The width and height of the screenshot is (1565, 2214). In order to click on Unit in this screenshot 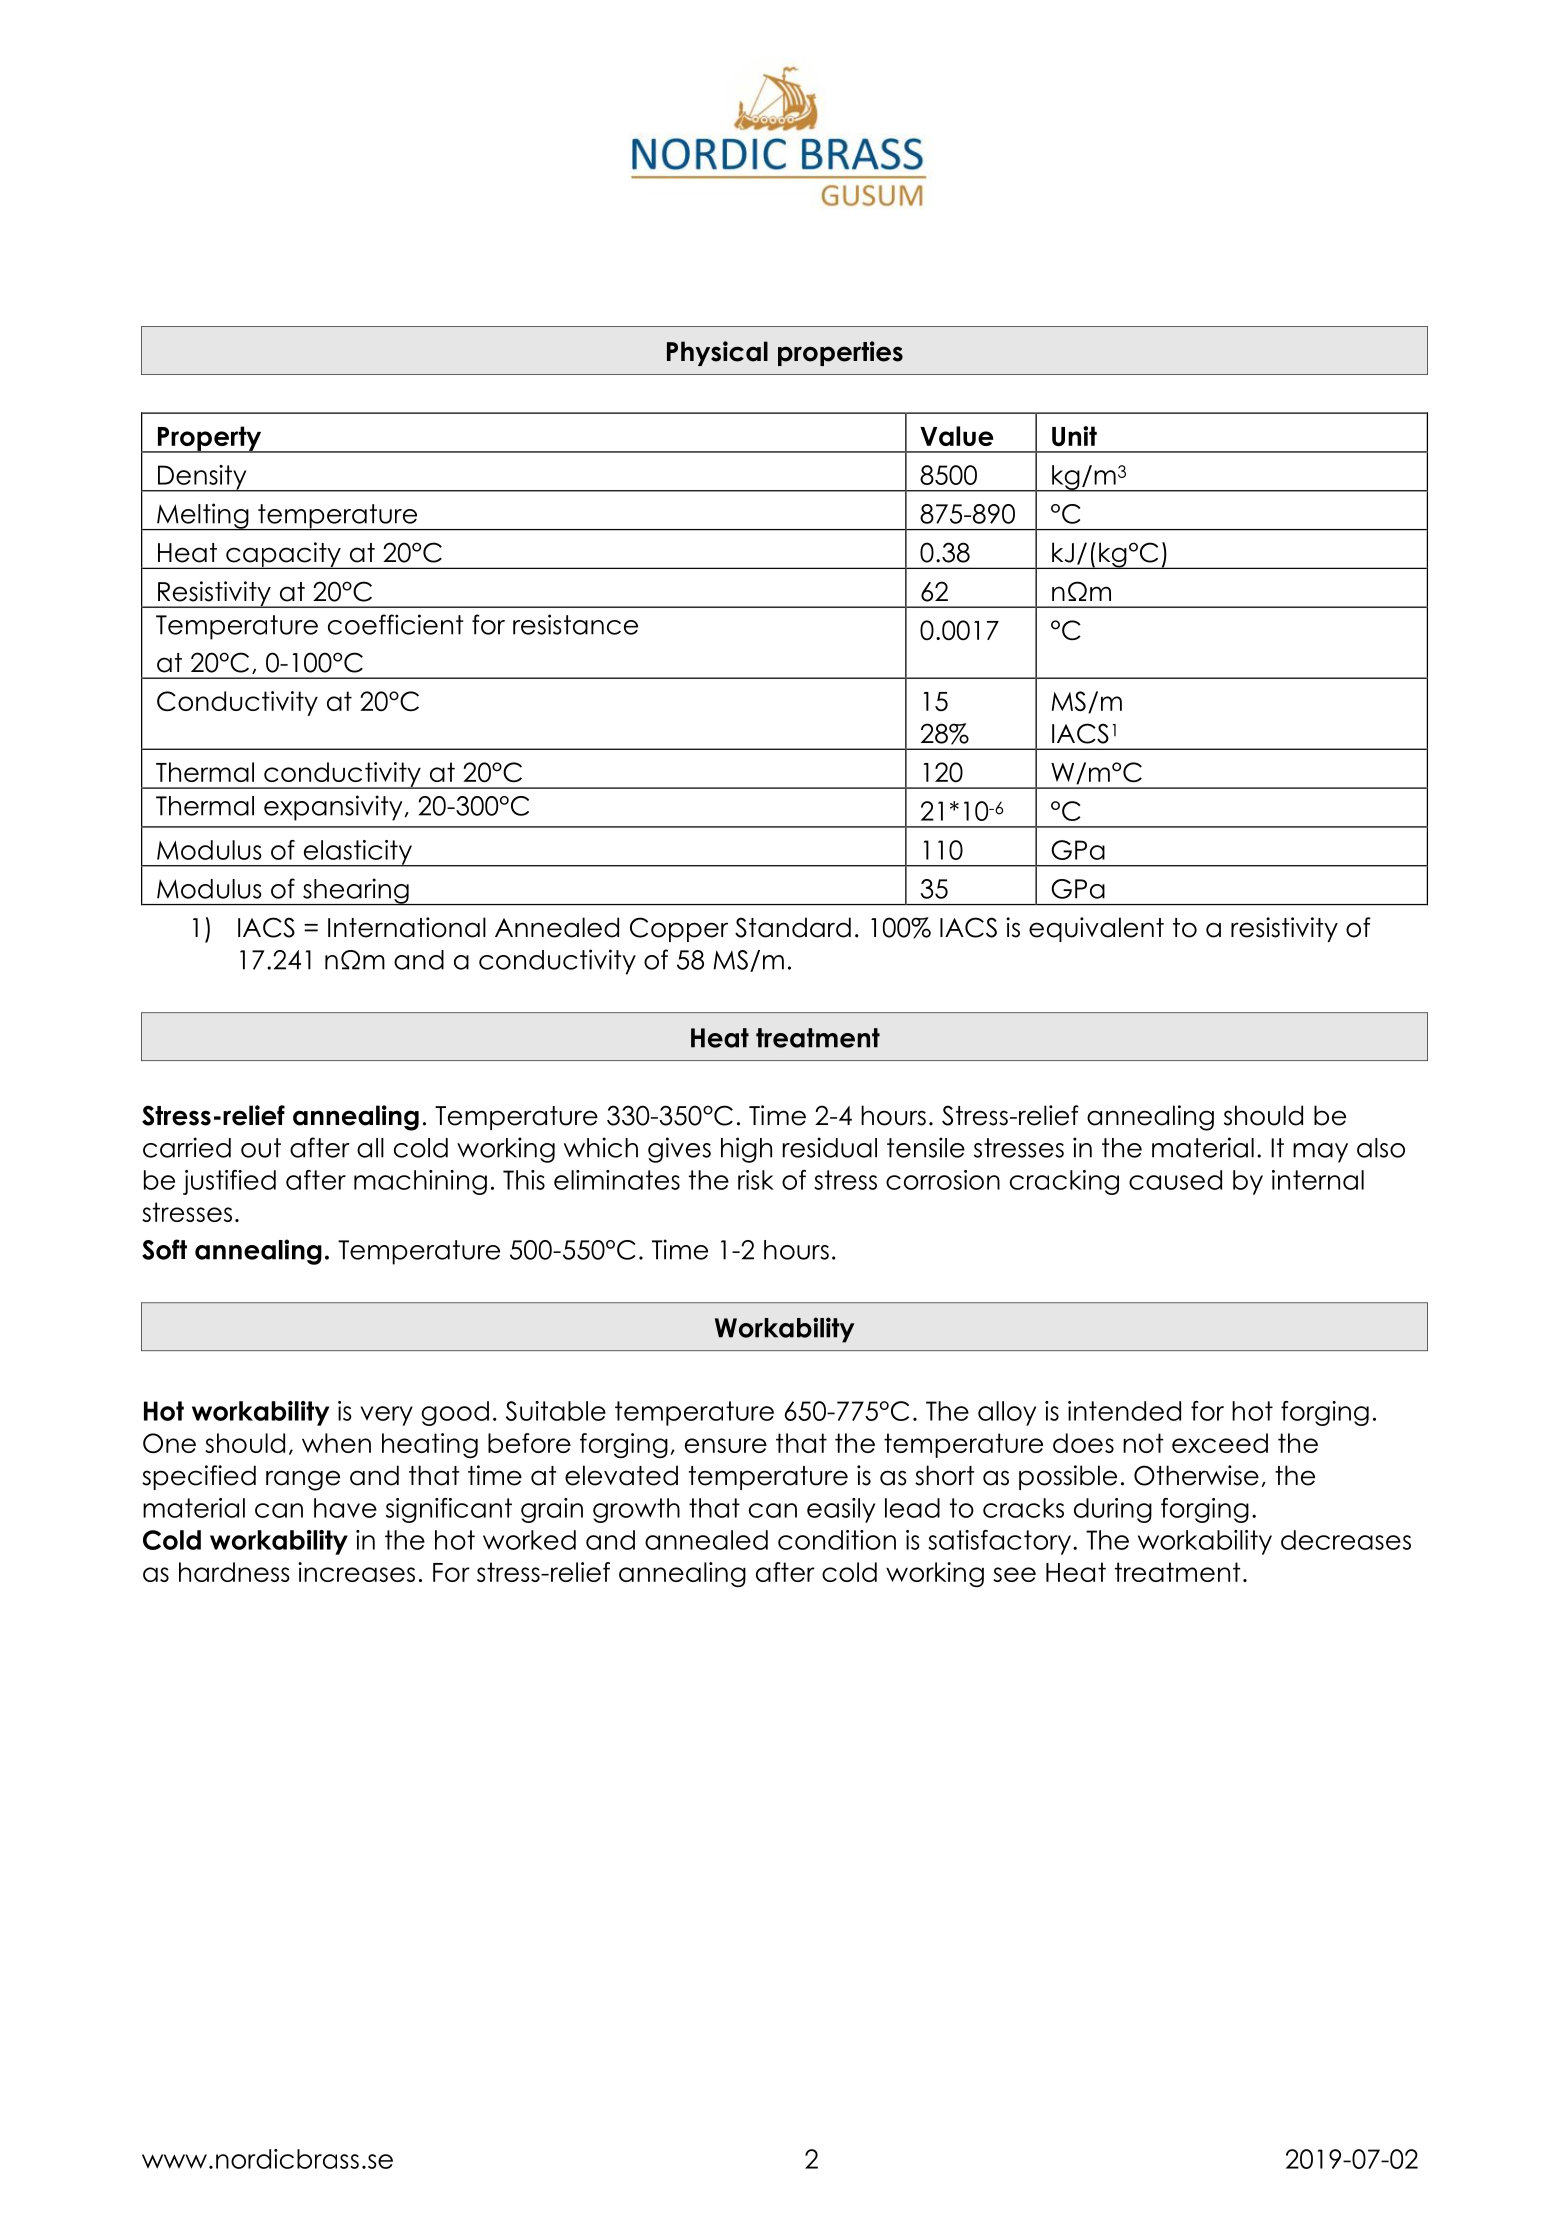, I will do `click(1074, 436)`.
